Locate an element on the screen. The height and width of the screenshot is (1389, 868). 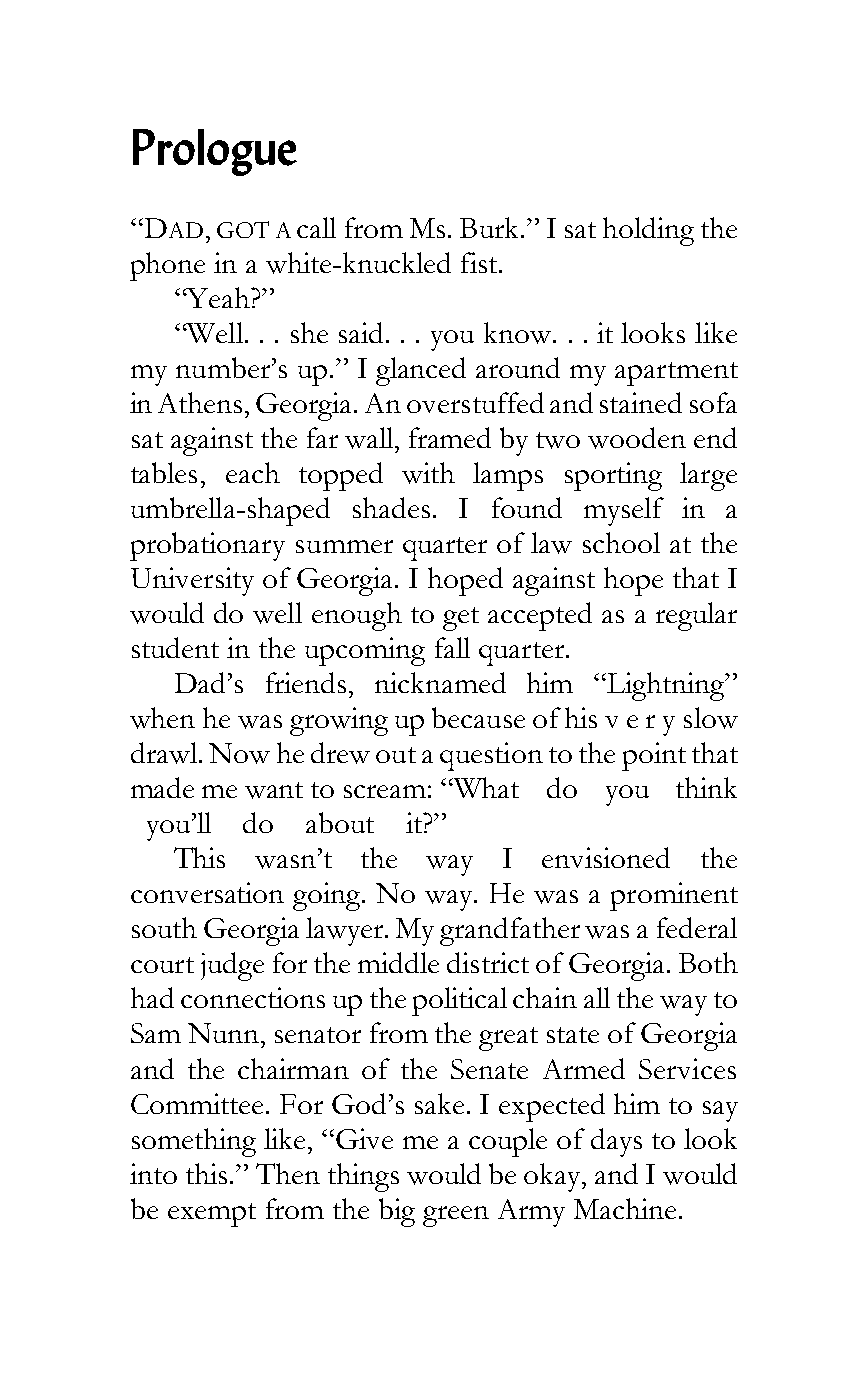
Lightning is located at coordinates (666, 686).
